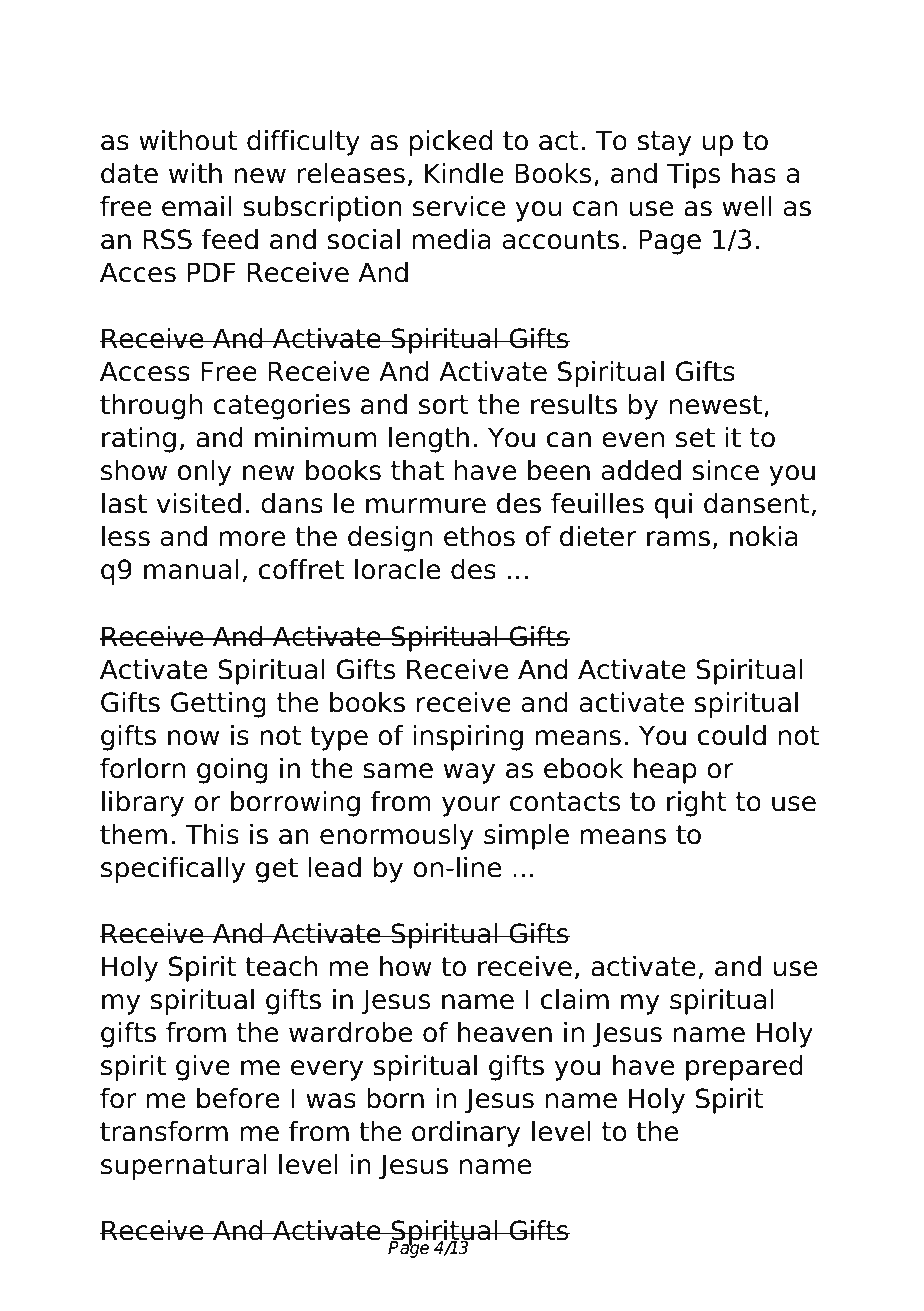 The width and height of the image is (924, 1311). What do you see at coordinates (665, 143) in the image?
I see `stay` at bounding box center [665, 143].
